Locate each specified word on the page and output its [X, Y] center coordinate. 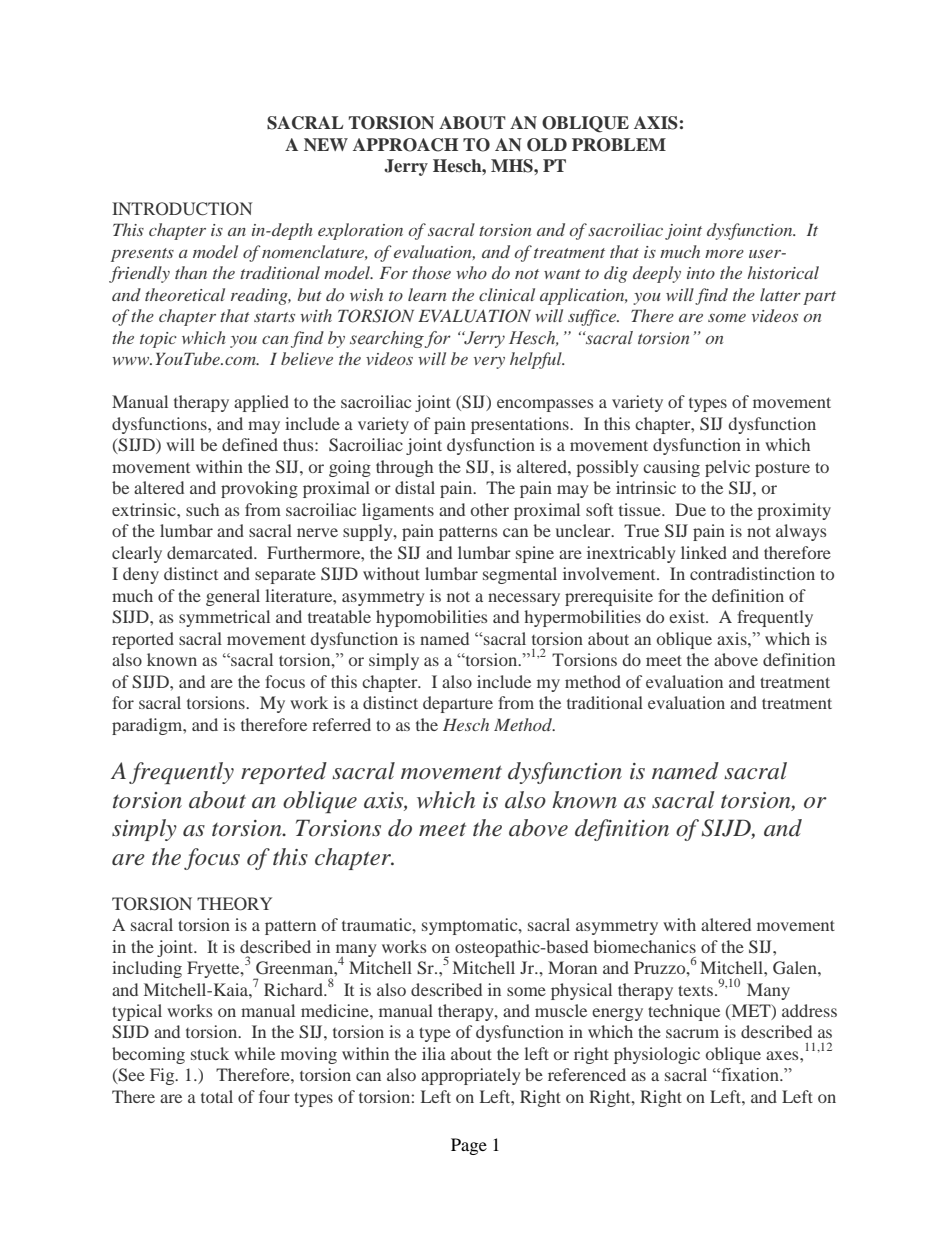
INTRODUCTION [182, 209]
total [217, 1096]
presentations [521, 425]
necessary [524, 599]
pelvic [727, 468]
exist [688, 616]
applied [261, 403]
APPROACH [405, 145]
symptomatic [471, 926]
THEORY [234, 904]
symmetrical [224, 618]
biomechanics [644, 946]
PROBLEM [619, 145]
